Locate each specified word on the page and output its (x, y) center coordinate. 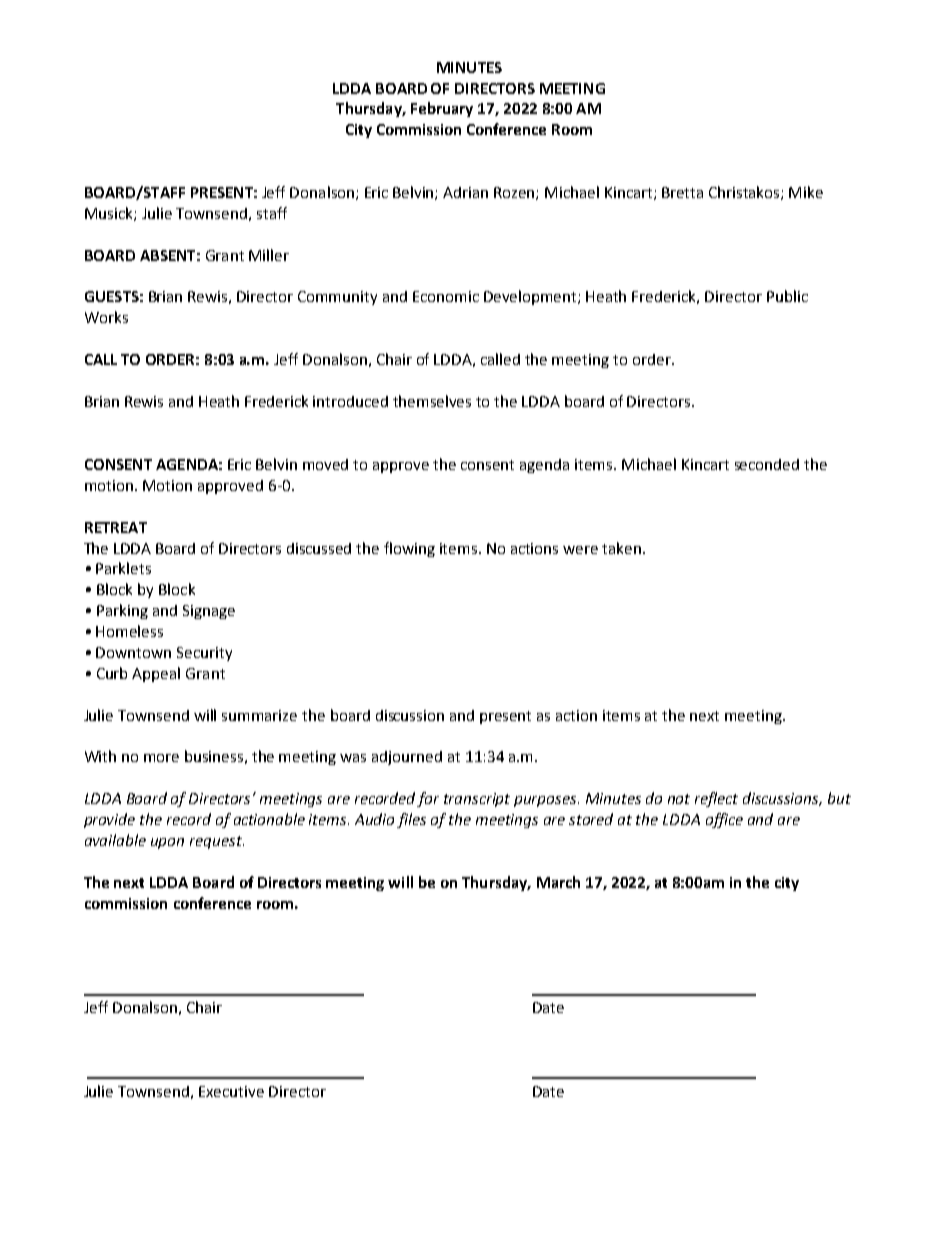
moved (325, 464)
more (161, 758)
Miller (269, 255)
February (442, 109)
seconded (767, 464)
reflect (716, 799)
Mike (806, 192)
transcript (477, 800)
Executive (231, 1091)
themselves (432, 401)
